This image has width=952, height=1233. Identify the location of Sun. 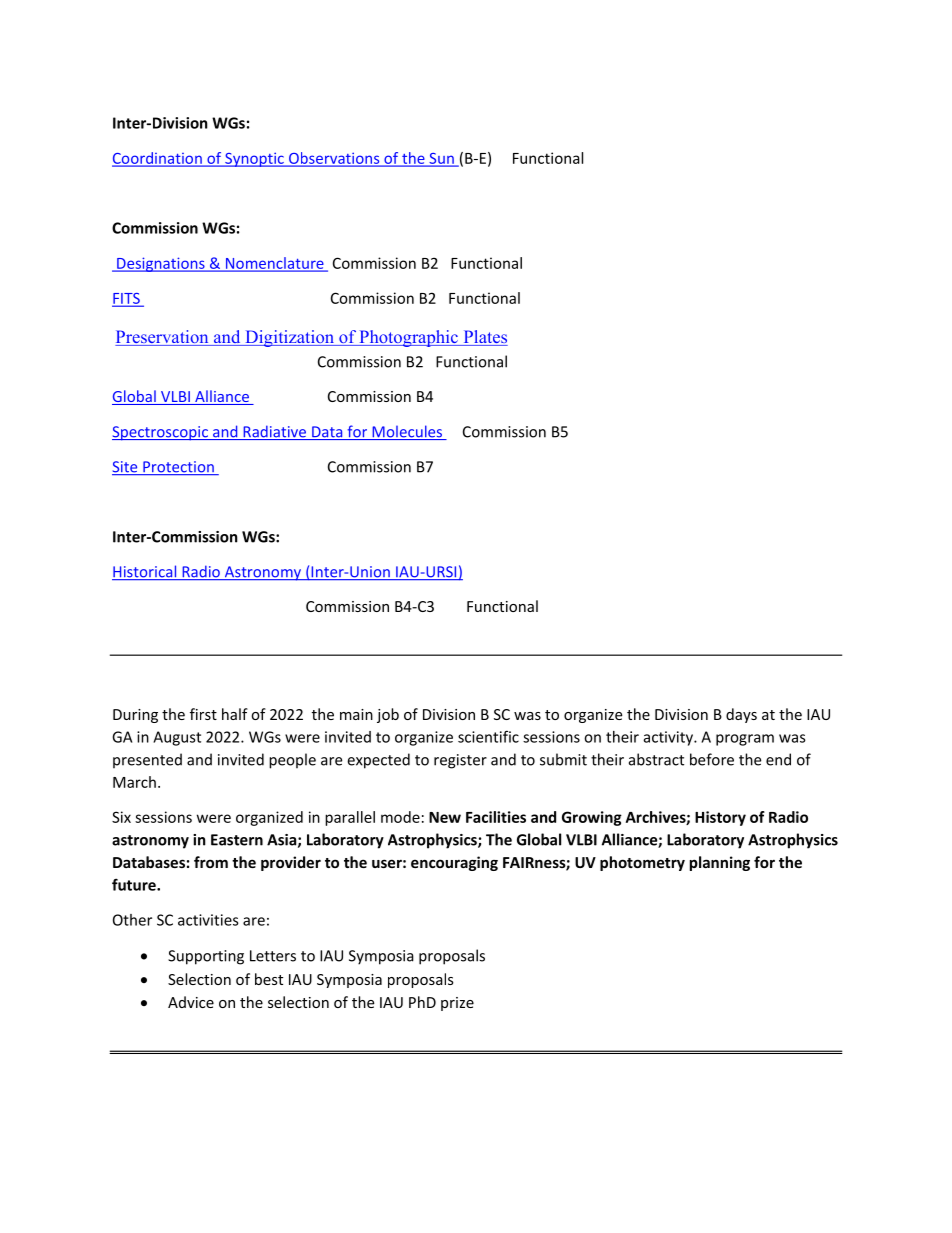
(441, 159).
